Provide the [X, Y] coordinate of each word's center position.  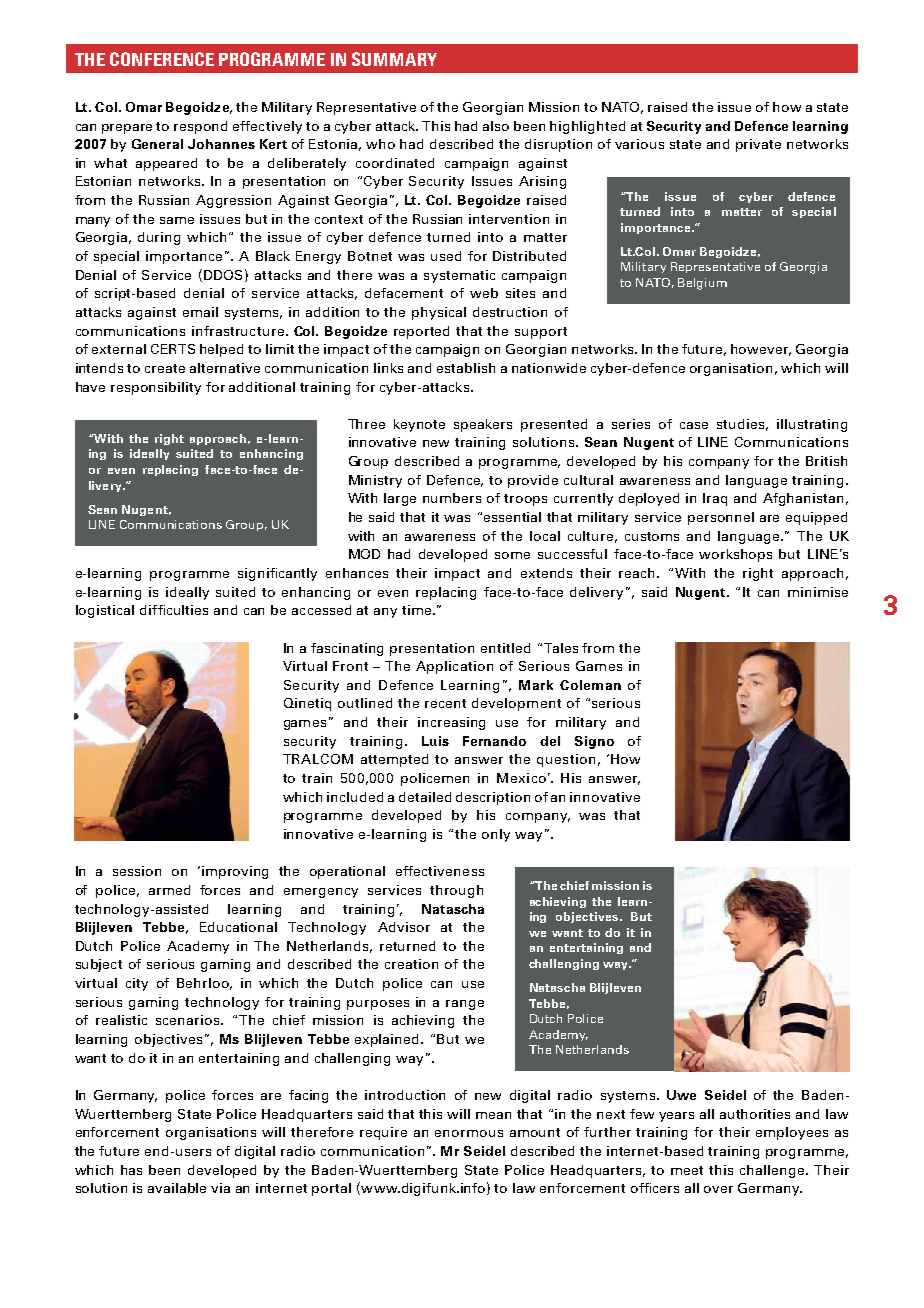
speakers [483, 425]
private [758, 145]
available [177, 1188]
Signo [594, 742]
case [694, 425]
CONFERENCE [162, 59]
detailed [425, 797]
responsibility [156, 388]
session [137, 871]
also [496, 126]
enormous [469, 1133]
